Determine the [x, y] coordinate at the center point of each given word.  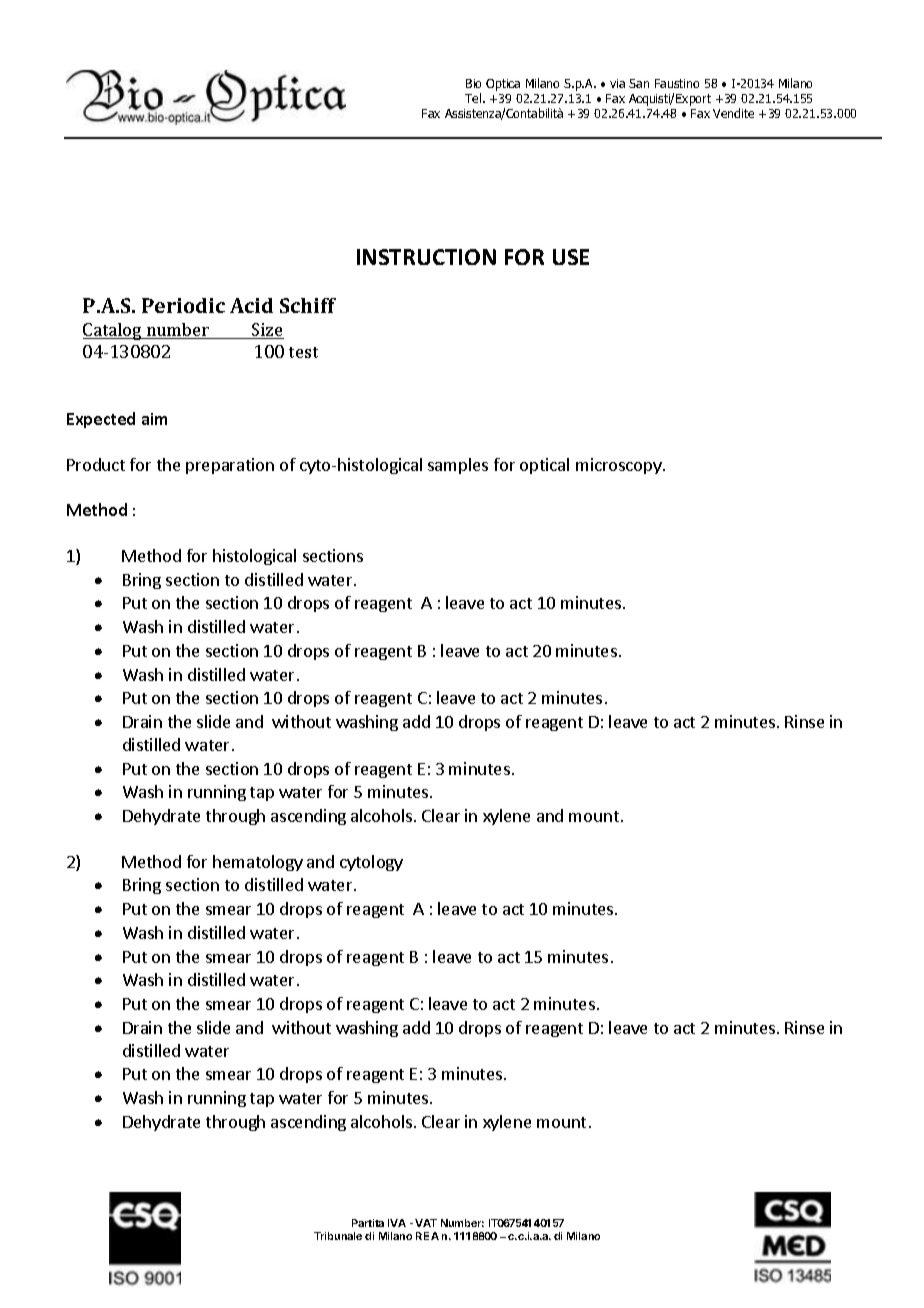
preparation [230, 466]
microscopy [620, 466]
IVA [397, 1223]
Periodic [183, 305]
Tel [474, 98]
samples [458, 466]
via [617, 83]
